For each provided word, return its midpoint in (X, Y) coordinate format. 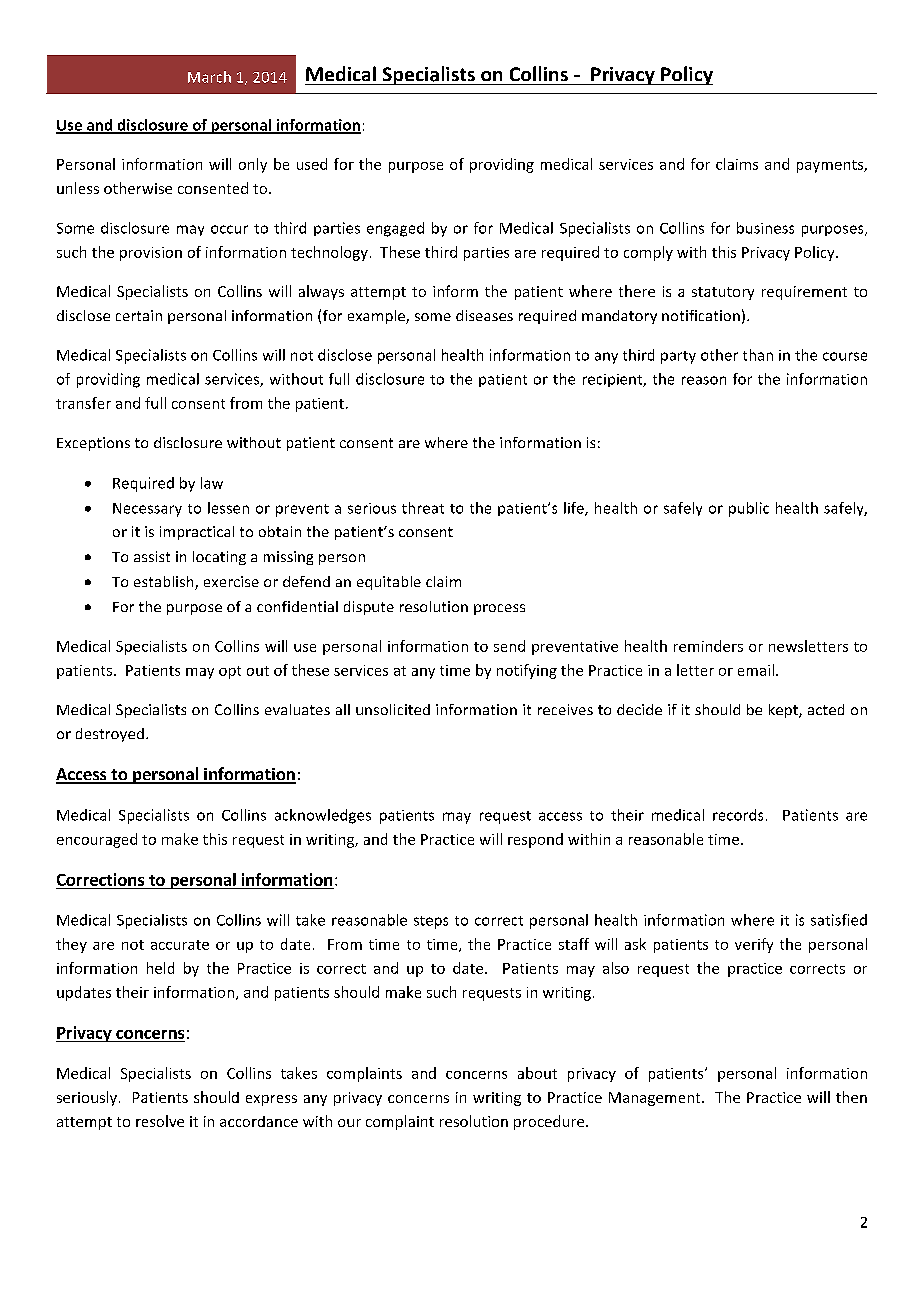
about (537, 1073)
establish (165, 583)
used (312, 164)
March (209, 77)
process (499, 609)
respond (535, 840)
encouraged (97, 840)
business (765, 228)
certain (139, 315)
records (738, 815)
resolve (160, 1121)
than (758, 355)
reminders (708, 646)
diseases (484, 315)
